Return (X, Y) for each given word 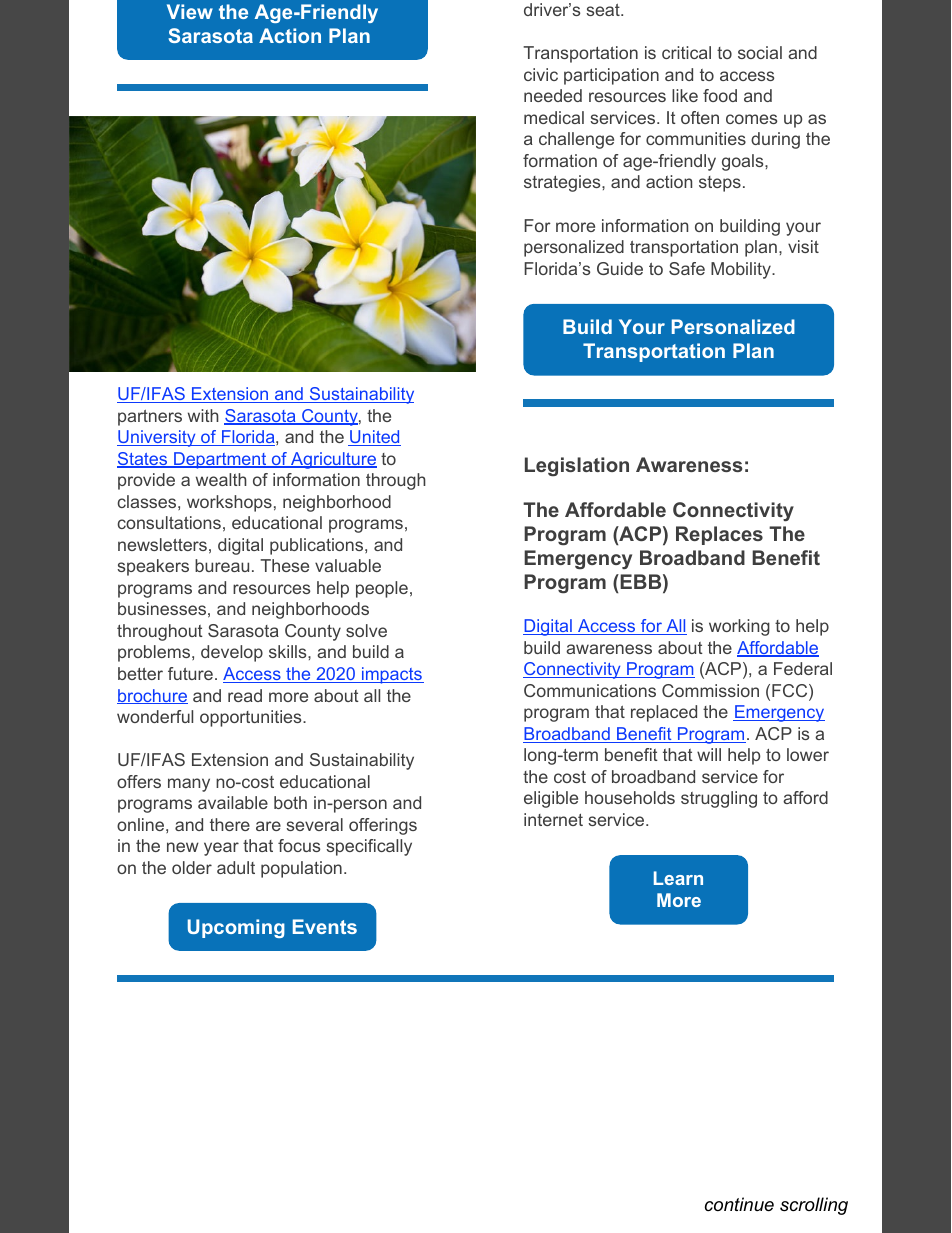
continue (739, 1204)
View (190, 11)
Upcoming (236, 928)
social (760, 52)
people (382, 589)
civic (541, 74)
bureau (222, 565)
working (739, 627)
